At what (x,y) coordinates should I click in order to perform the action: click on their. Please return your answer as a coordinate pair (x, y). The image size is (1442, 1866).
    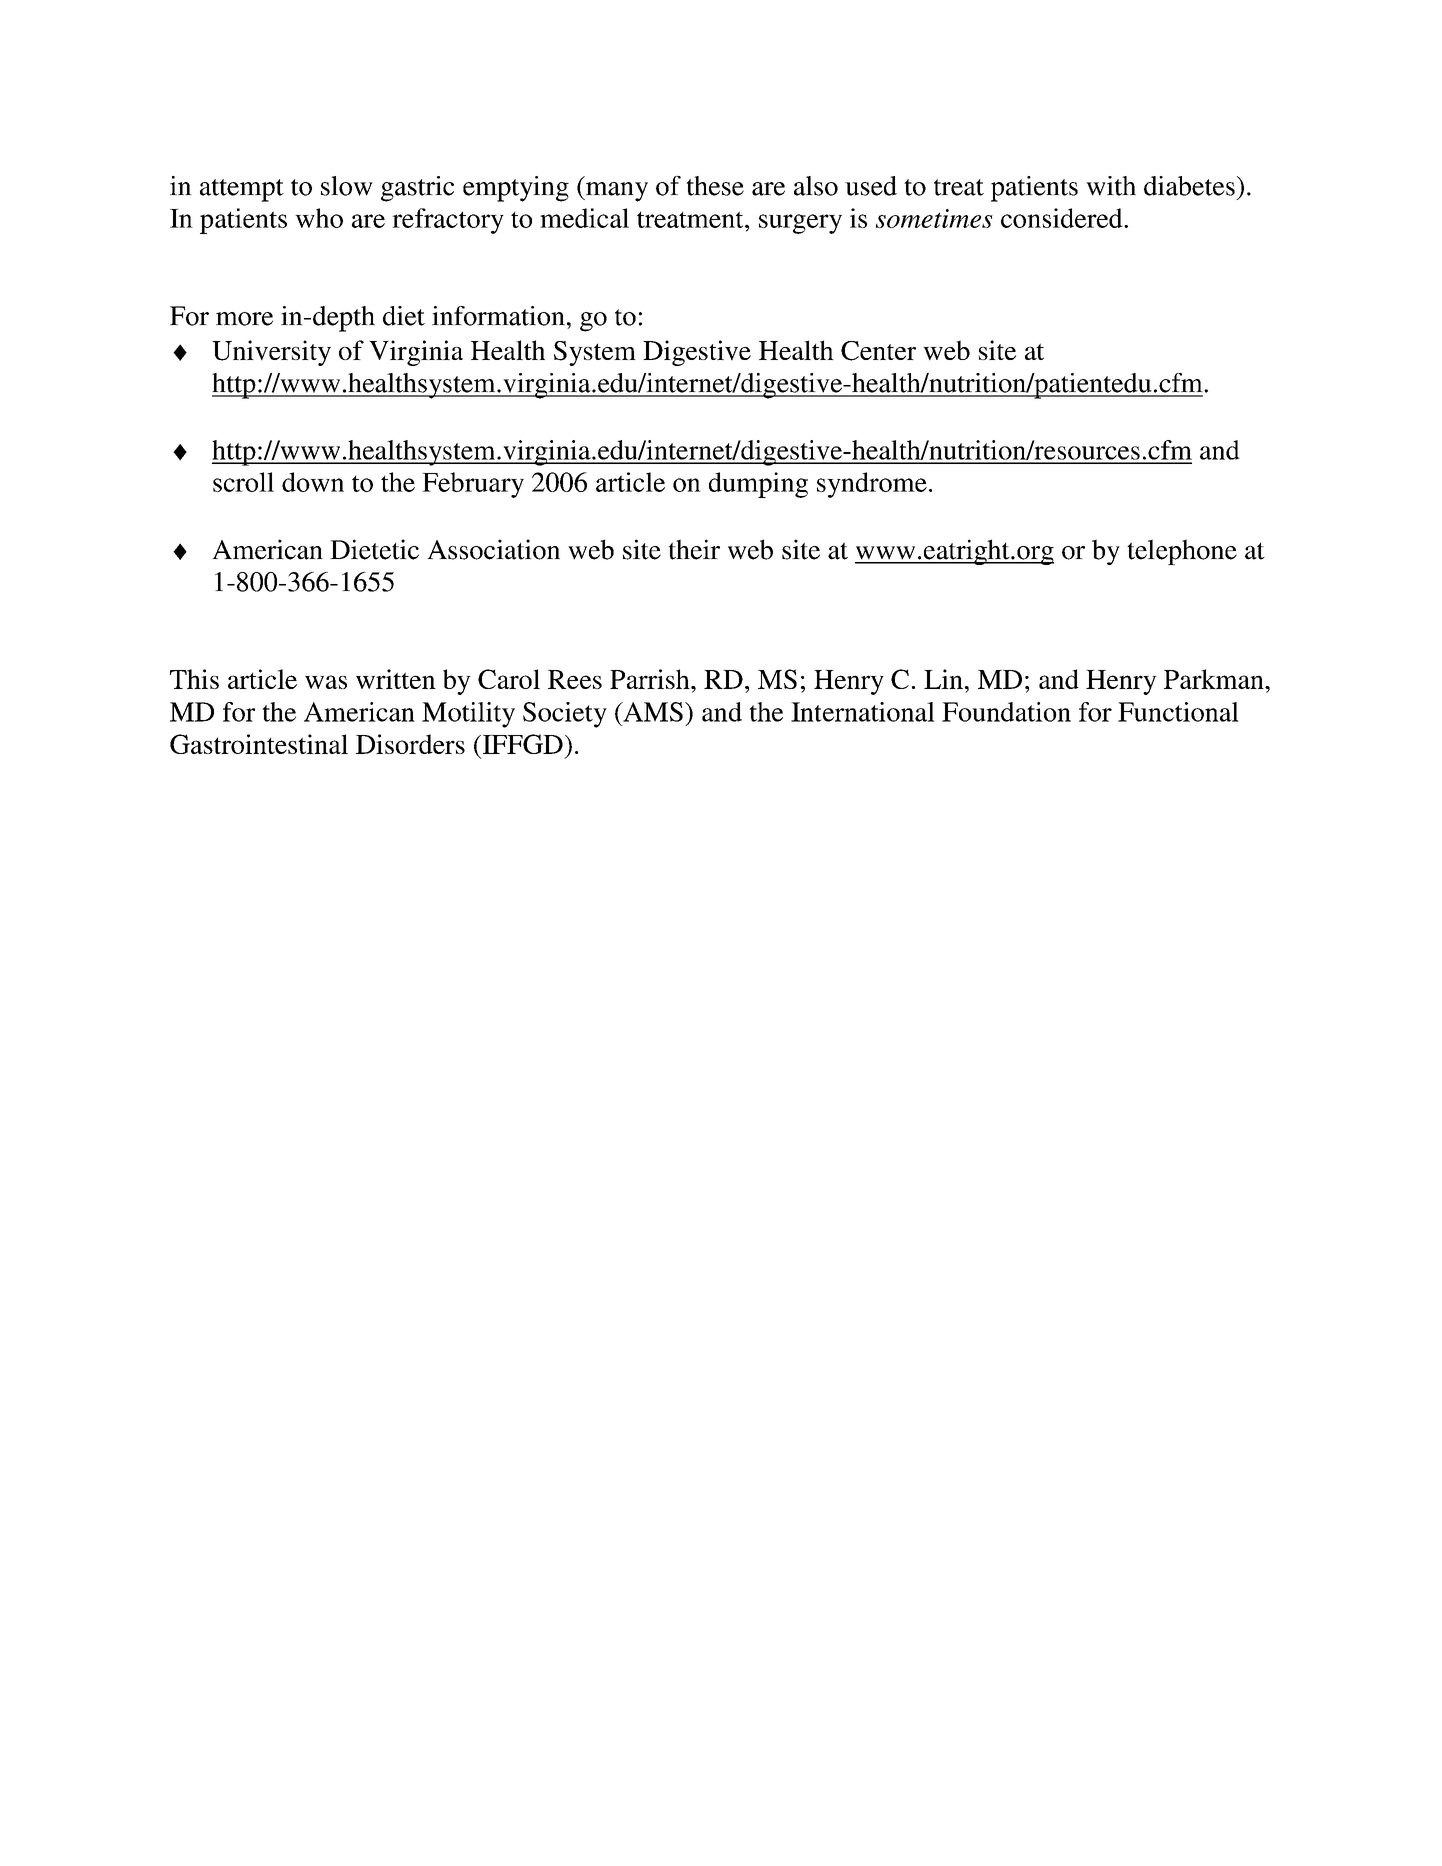
    Looking at the image, I should click on (694, 549).
